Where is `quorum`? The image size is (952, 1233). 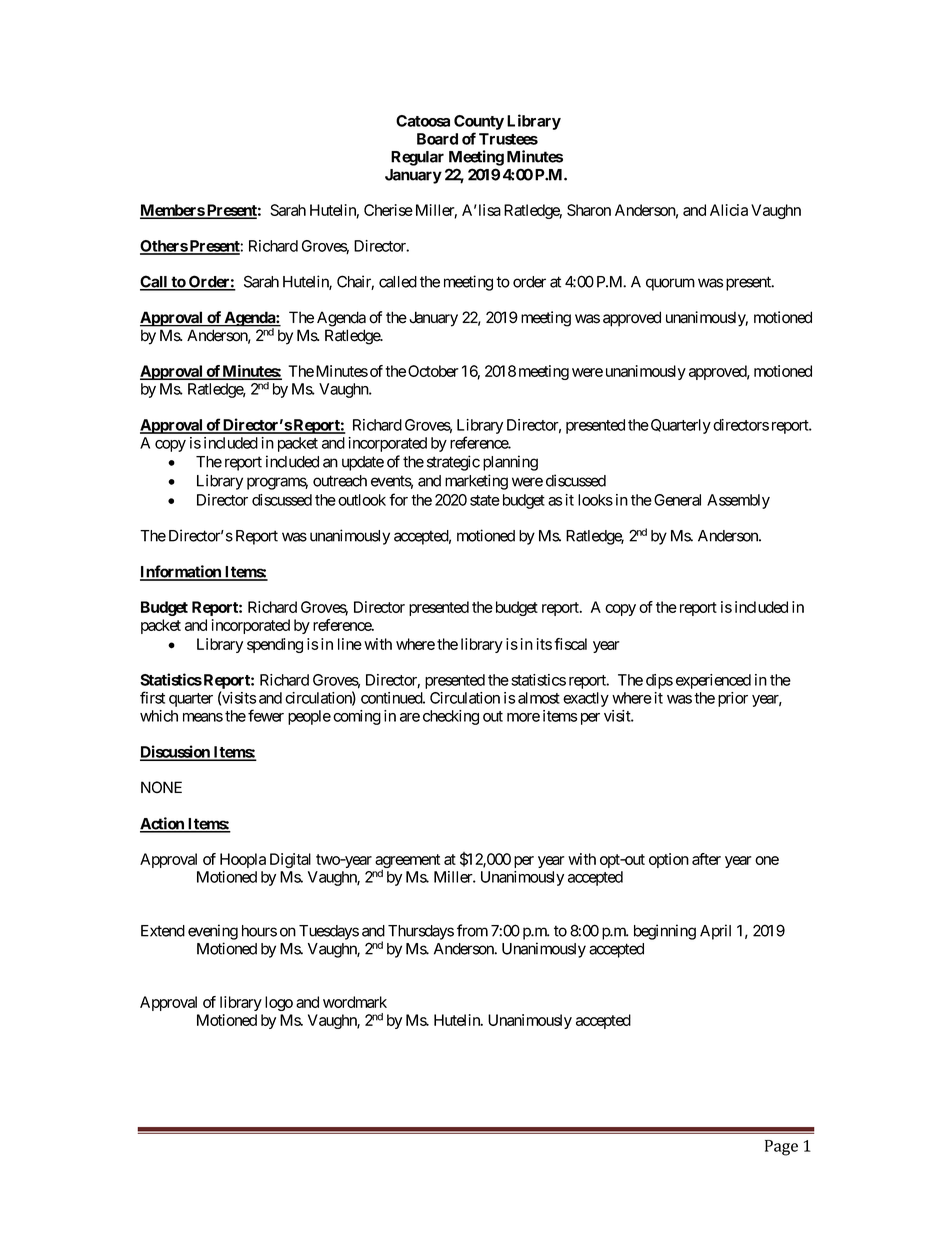 quorum is located at coordinates (670, 284).
